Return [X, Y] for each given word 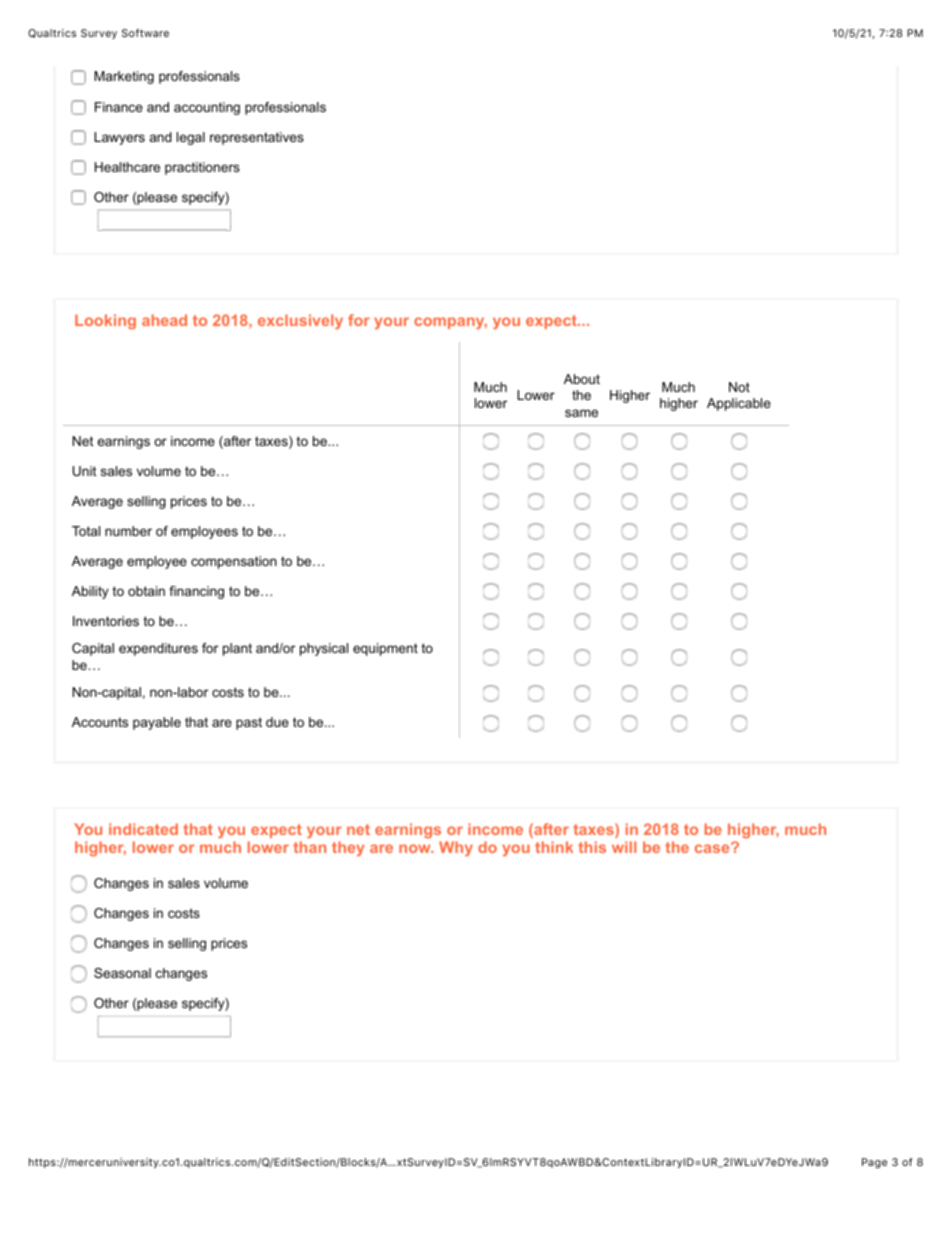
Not [739, 387]
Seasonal [122, 973]
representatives [257, 138]
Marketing [124, 77]
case [713, 848]
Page [874, 1163]
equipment [385, 649]
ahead [164, 320]
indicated [143, 829]
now [416, 848]
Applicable [739, 404]
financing [196, 592]
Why [456, 848]
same [581, 413]
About [582, 379]
